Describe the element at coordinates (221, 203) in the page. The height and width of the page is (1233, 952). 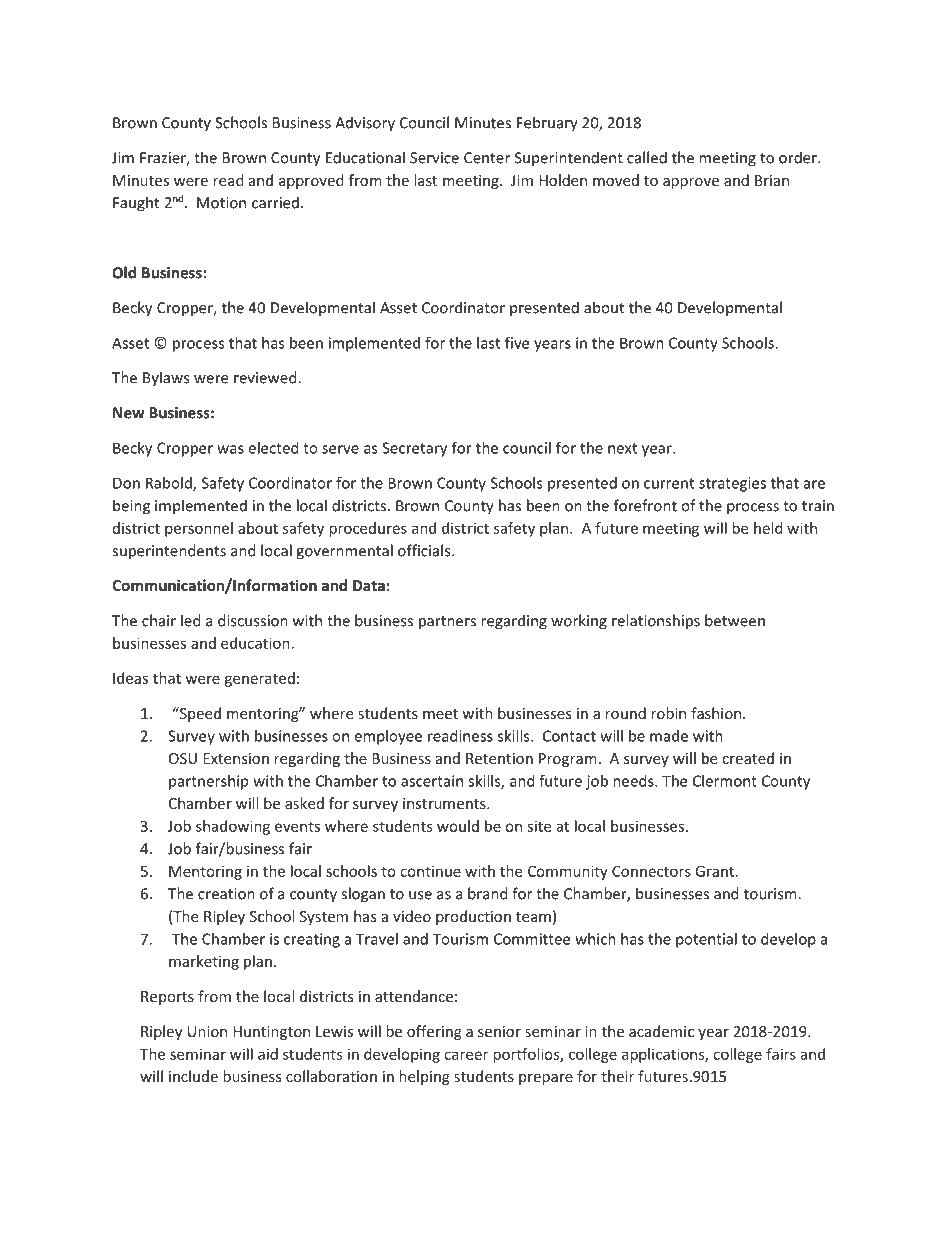
I see `Motion` at that location.
